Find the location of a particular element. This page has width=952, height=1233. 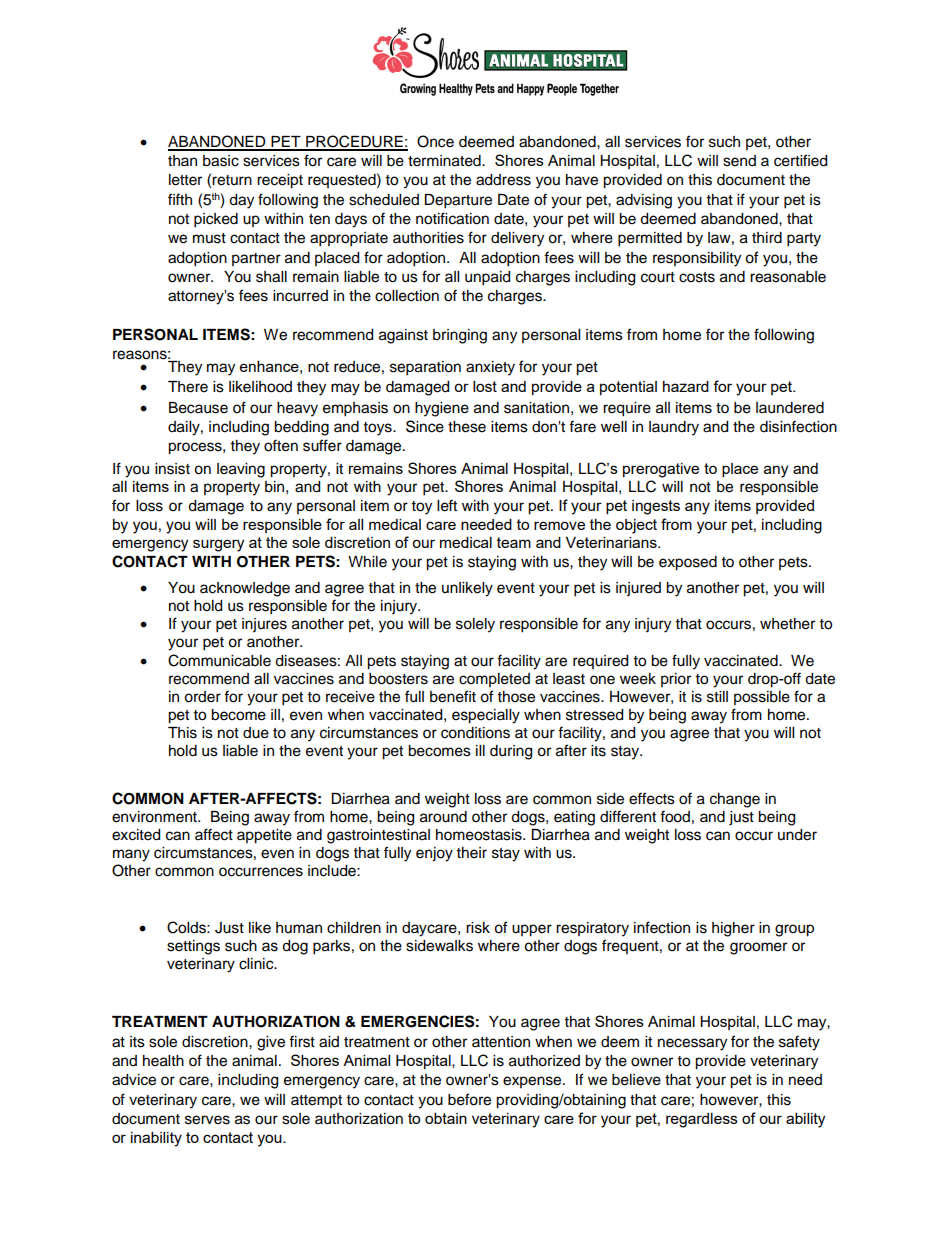

completed is located at coordinates (494, 680).
